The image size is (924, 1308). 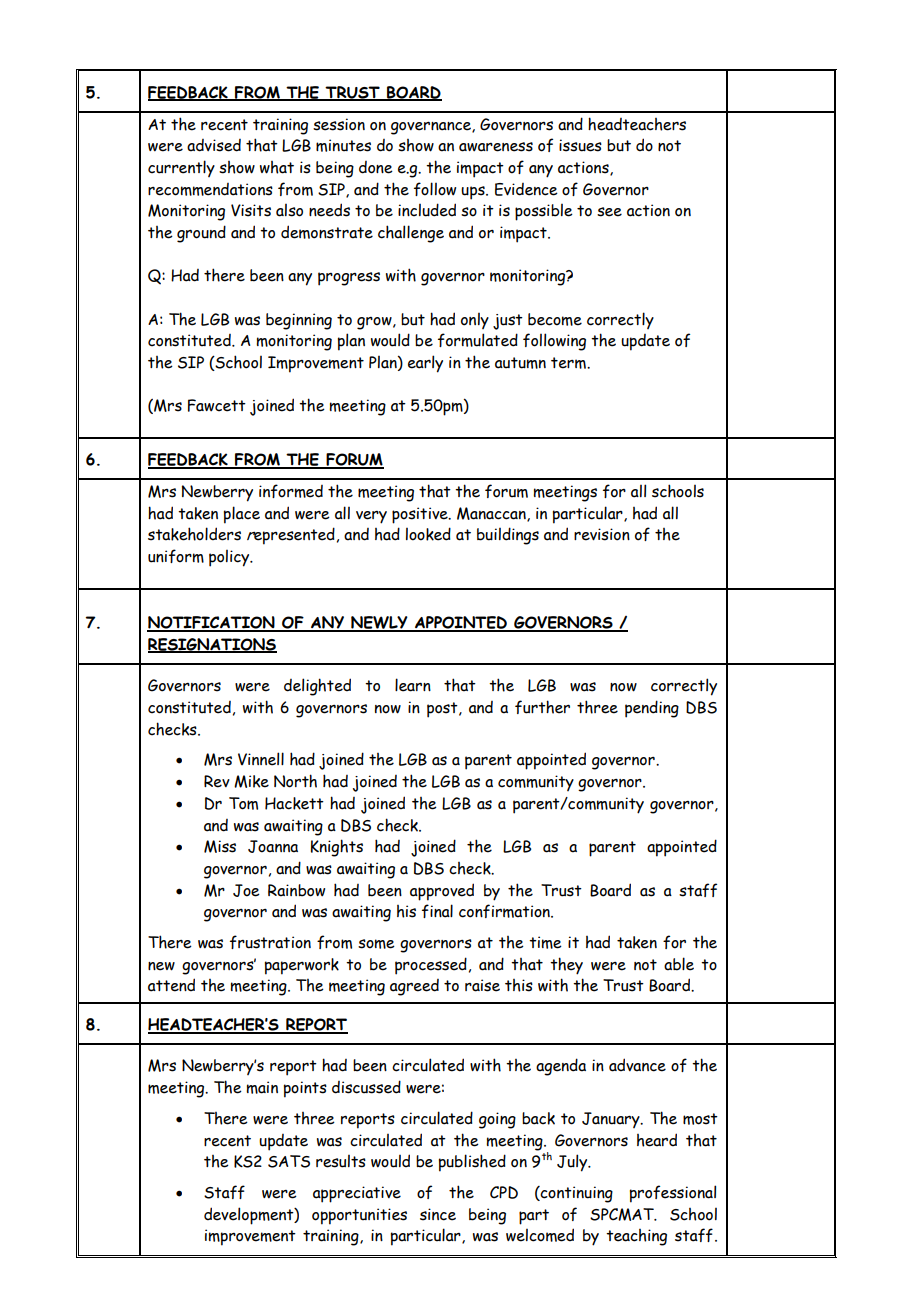 What do you see at coordinates (432, 128) in the page?
I see `governance` at bounding box center [432, 128].
